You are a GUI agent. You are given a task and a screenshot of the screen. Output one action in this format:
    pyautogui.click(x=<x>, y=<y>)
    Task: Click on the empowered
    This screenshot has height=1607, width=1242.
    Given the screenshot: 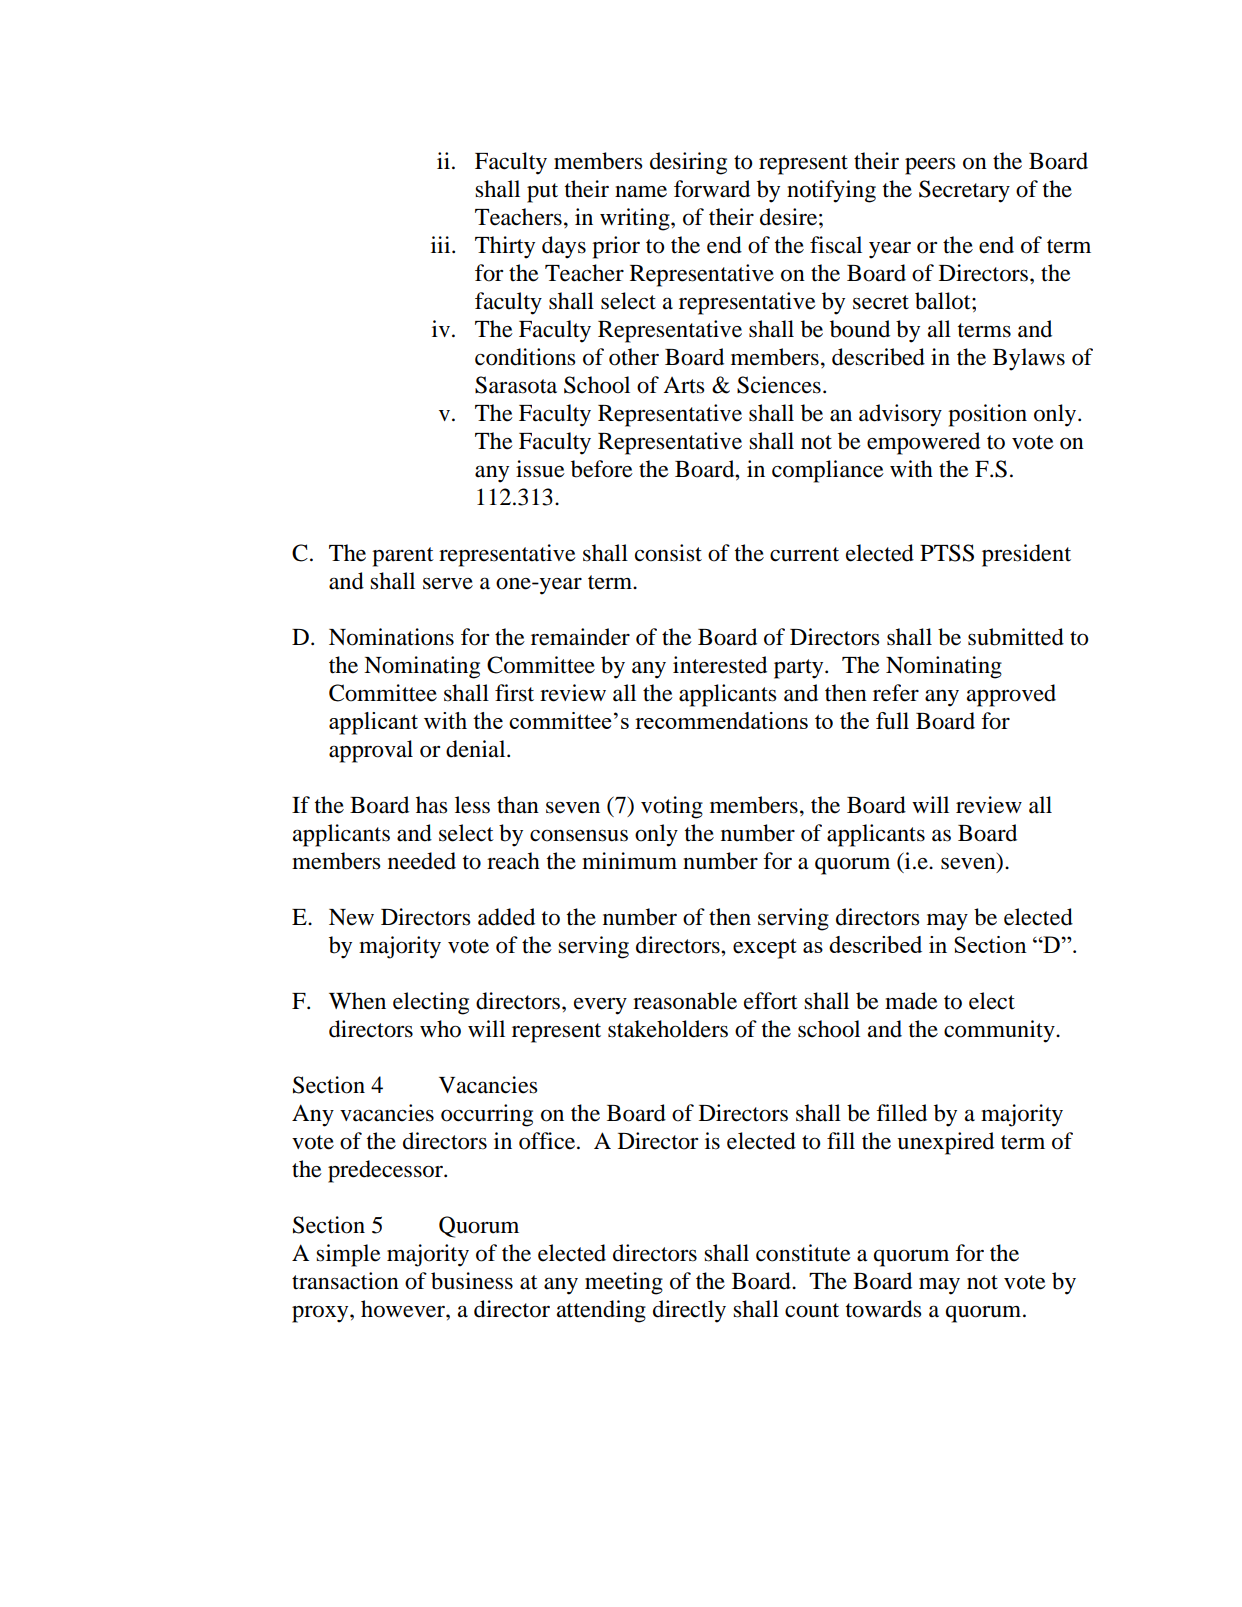 What is the action you would take?
    pyautogui.click(x=923, y=443)
